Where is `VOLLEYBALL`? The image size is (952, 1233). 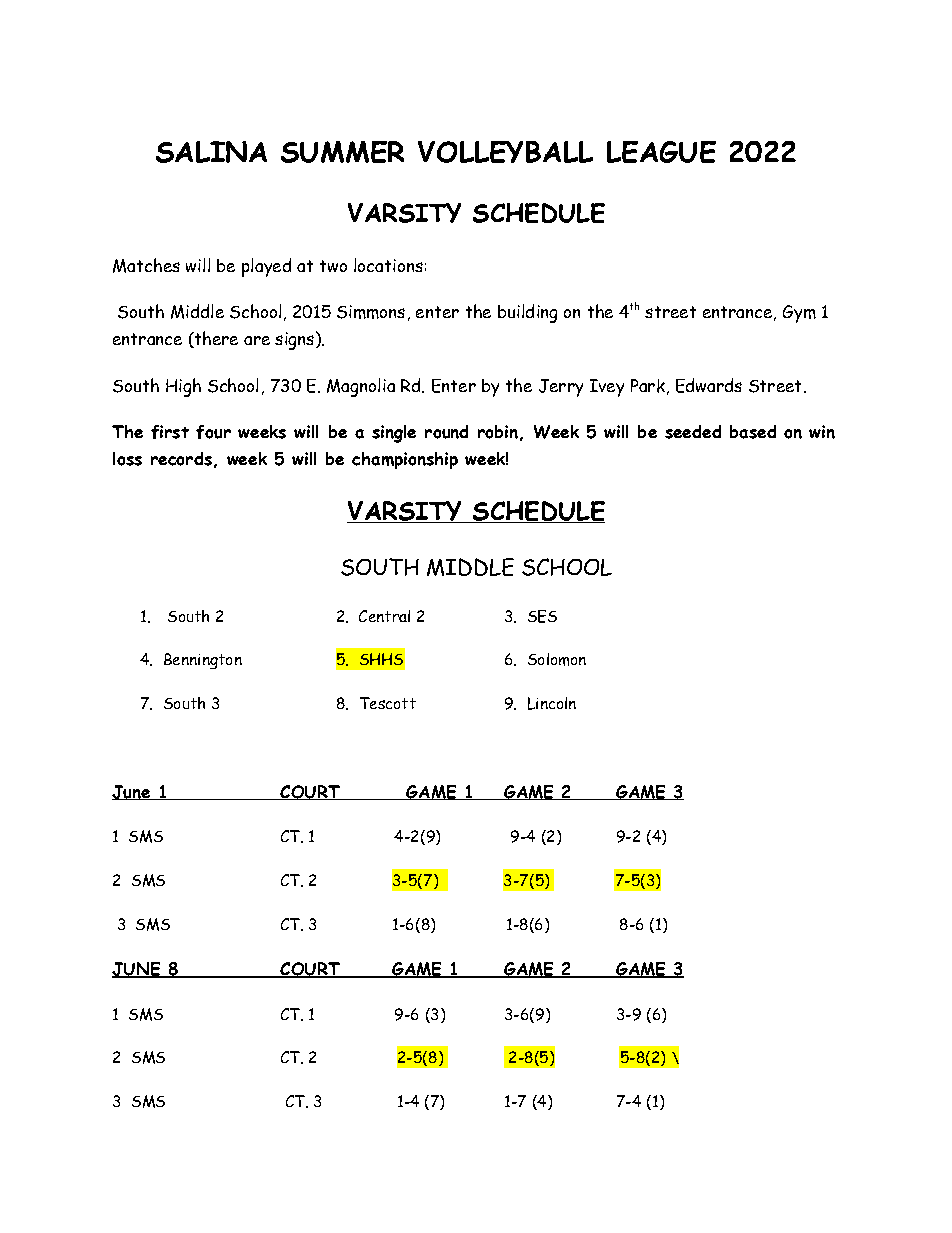
VOLLEYBALL is located at coordinates (505, 152).
